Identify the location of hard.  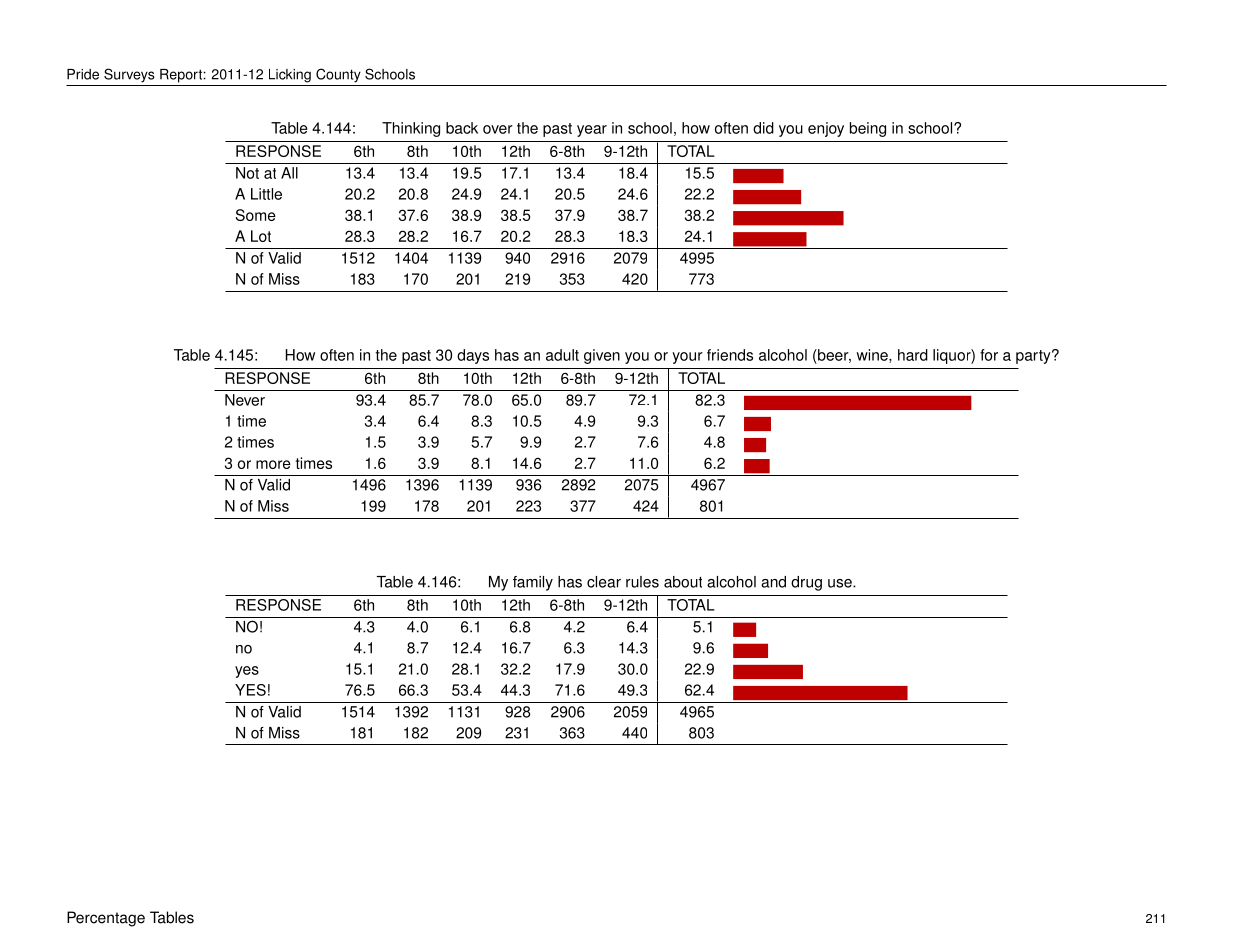
(913, 355).
